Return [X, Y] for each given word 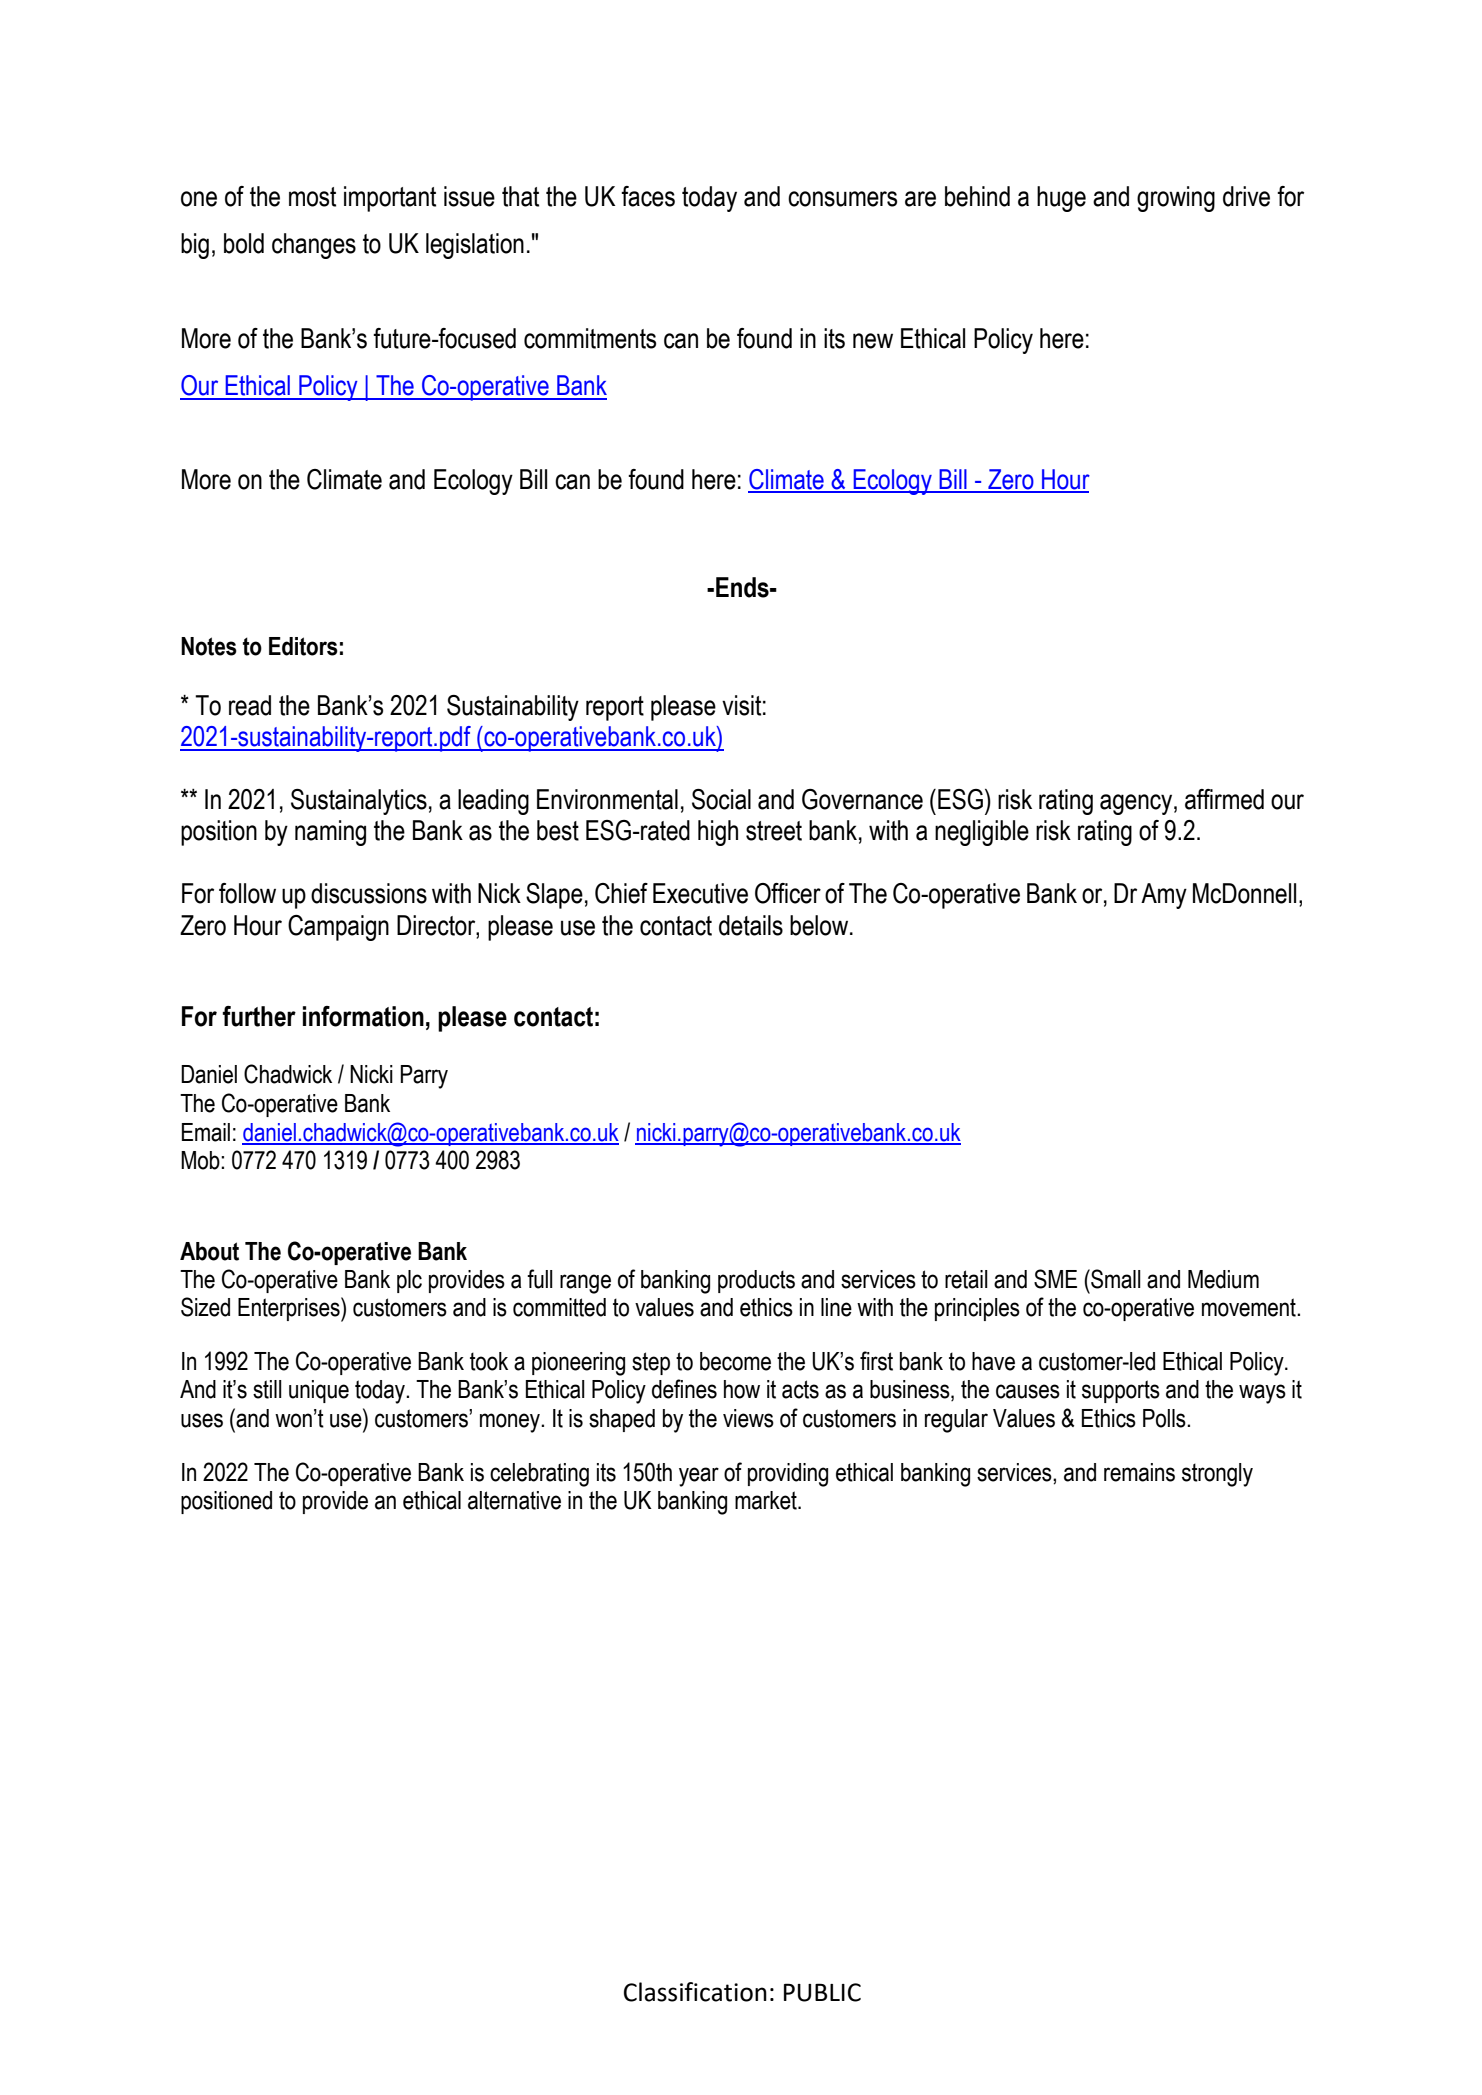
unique [319, 1391]
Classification [695, 1992]
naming [330, 833]
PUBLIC [822, 1992]
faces [648, 196]
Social [721, 799]
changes [314, 246]
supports [1121, 1391]
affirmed [1224, 799]
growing [1176, 199]
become [735, 1361]
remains [1139, 1472]
